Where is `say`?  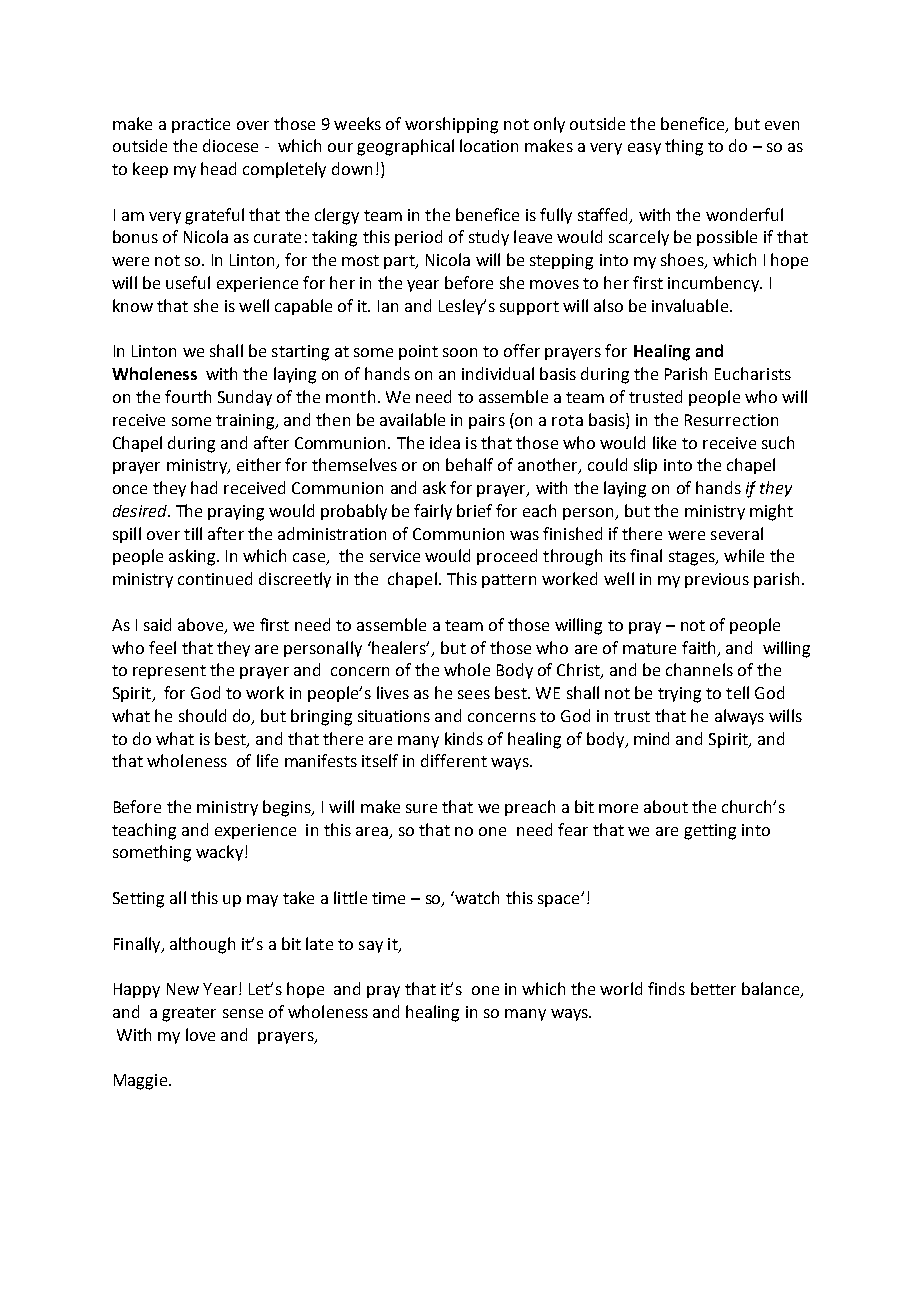 say is located at coordinates (371, 947).
